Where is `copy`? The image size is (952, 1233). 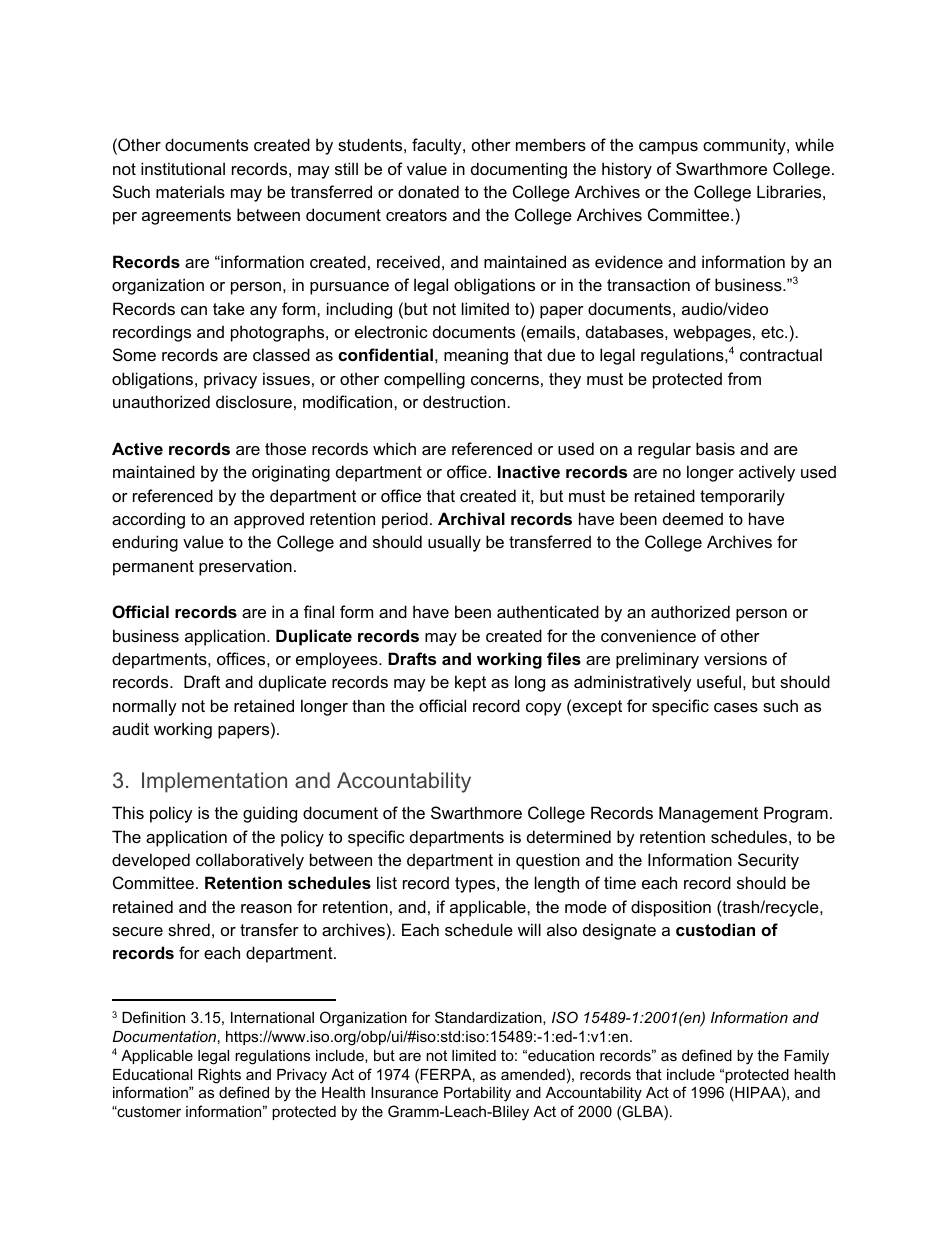
copy is located at coordinates (544, 709).
